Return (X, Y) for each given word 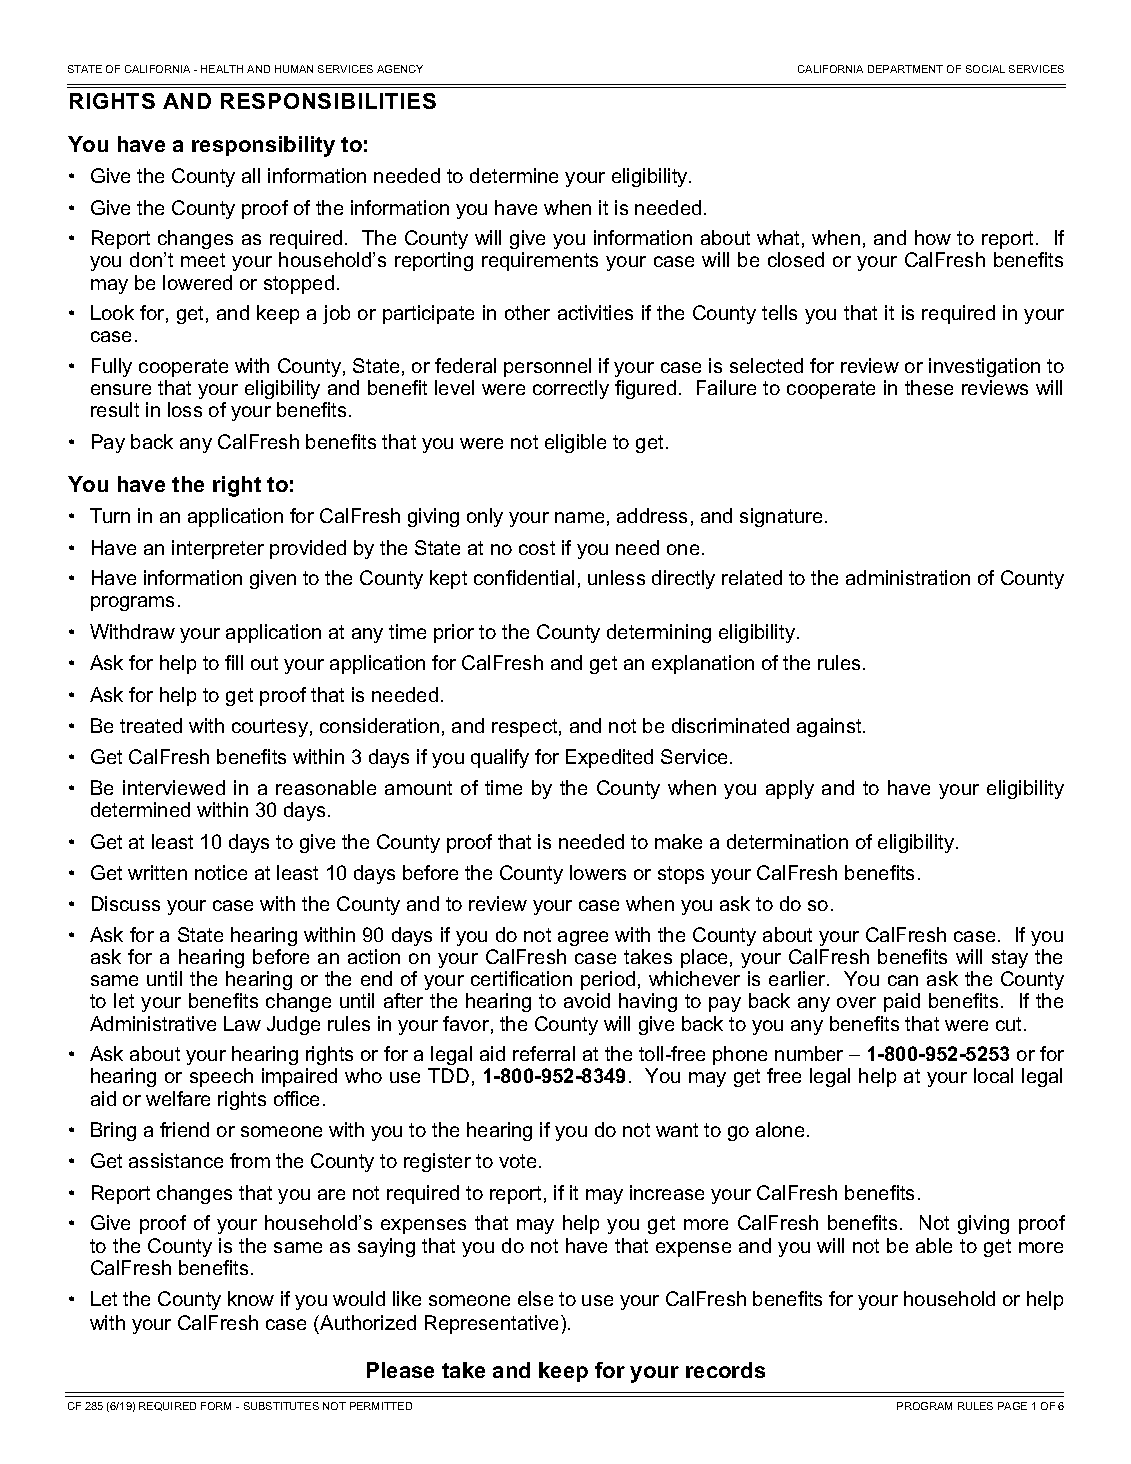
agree (583, 938)
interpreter (218, 549)
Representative (493, 1324)
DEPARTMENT (905, 69)
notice (221, 872)
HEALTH (222, 69)
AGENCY (400, 69)
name (579, 517)
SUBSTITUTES (281, 1406)
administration (908, 577)
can (903, 980)
